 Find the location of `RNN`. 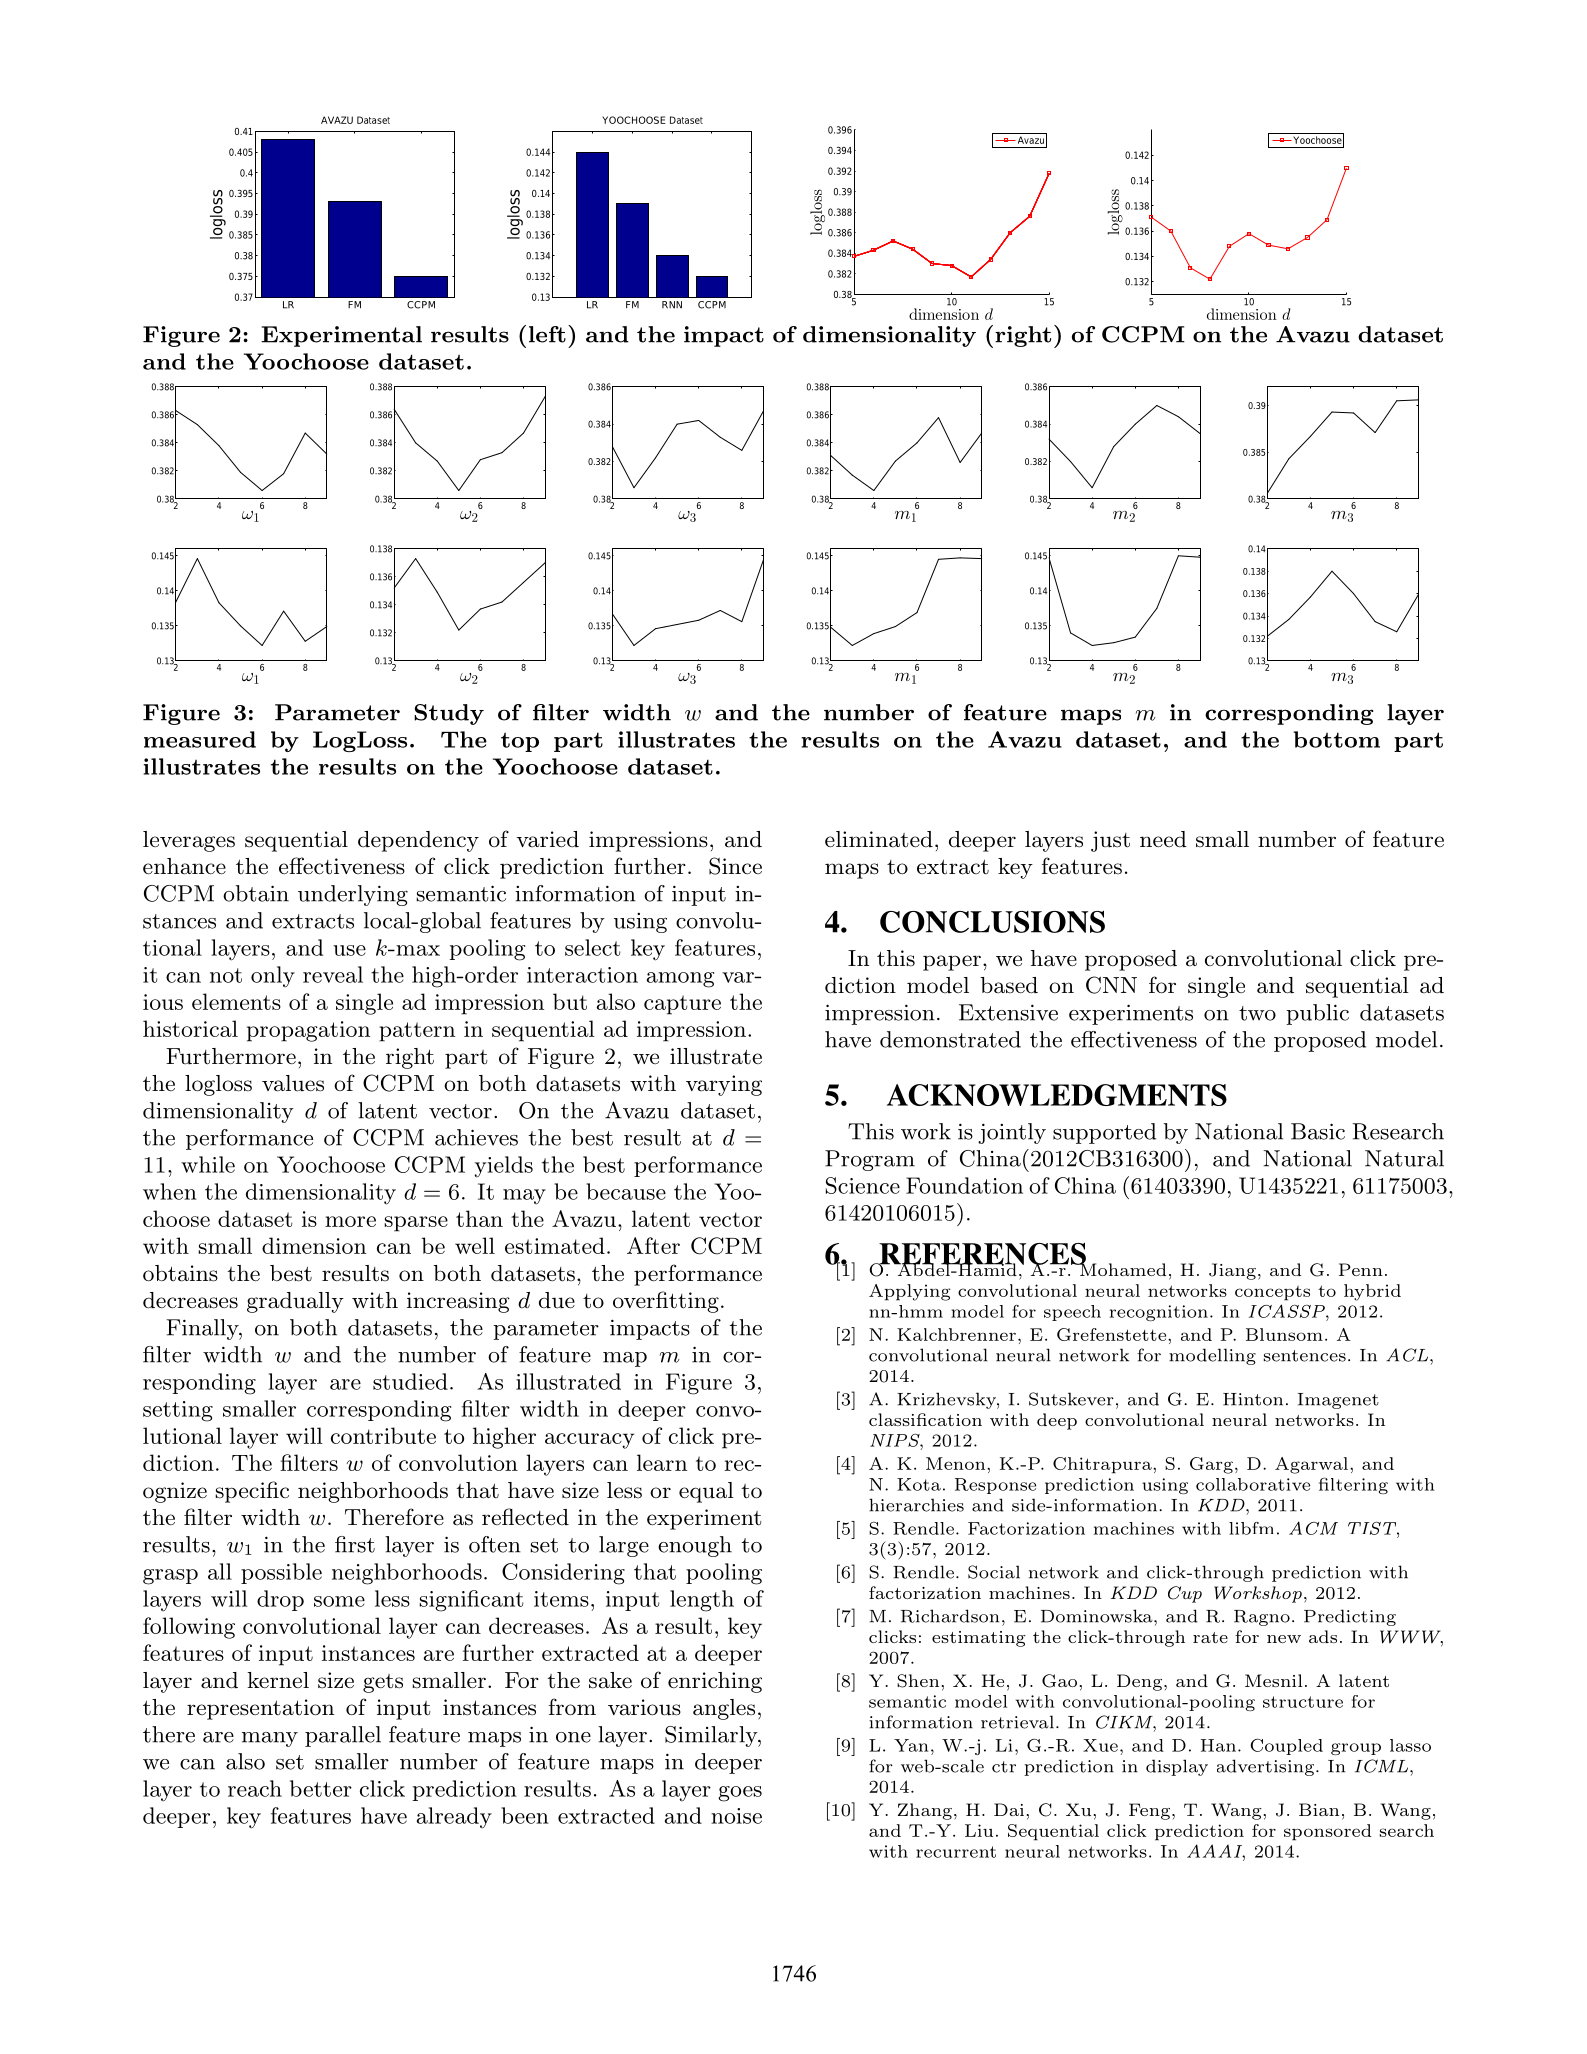

RNN is located at coordinates (672, 305).
